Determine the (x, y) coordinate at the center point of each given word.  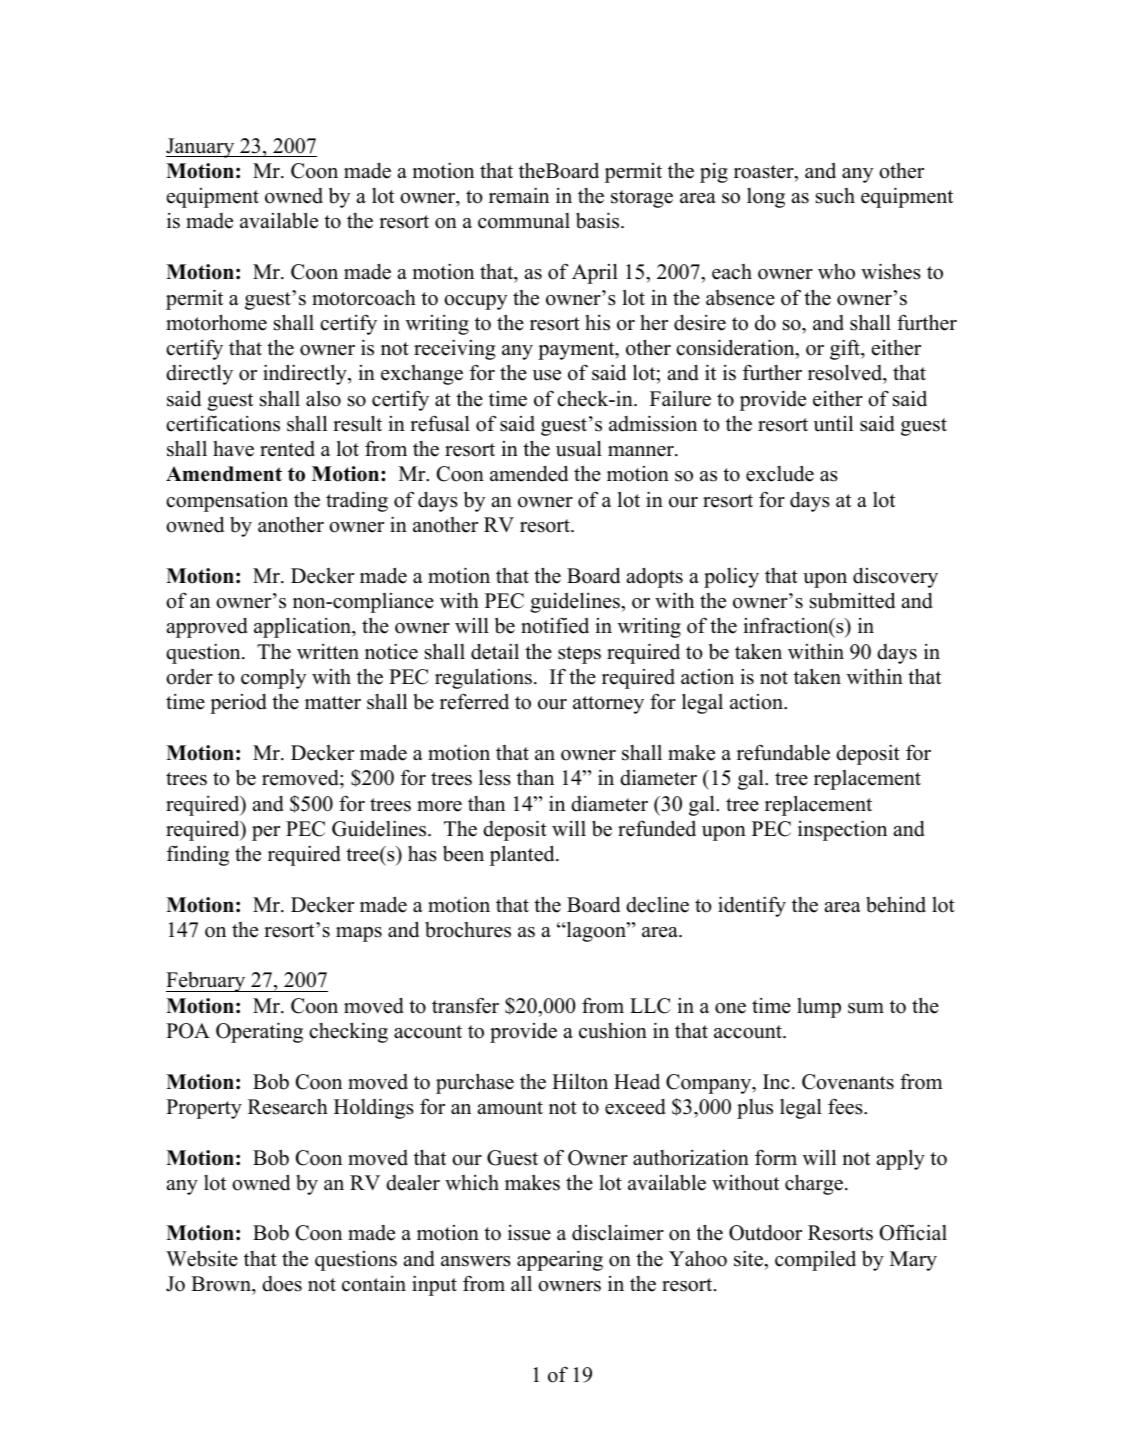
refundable (783, 752)
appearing (560, 1260)
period (238, 704)
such (835, 196)
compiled (815, 1260)
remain (519, 195)
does (282, 1284)
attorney (608, 705)
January (201, 148)
